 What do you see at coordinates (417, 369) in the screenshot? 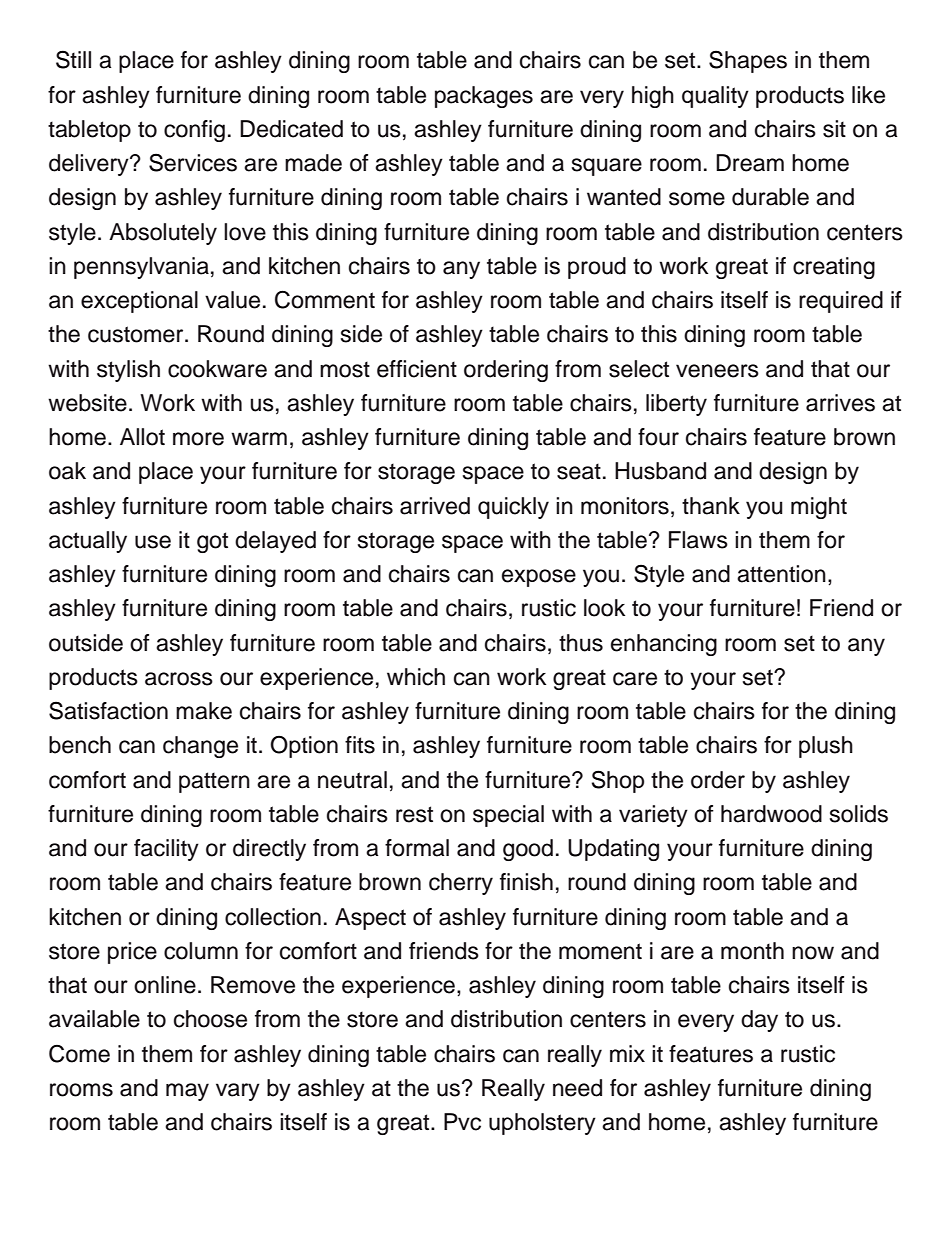
I see `efficient` at bounding box center [417, 369].
